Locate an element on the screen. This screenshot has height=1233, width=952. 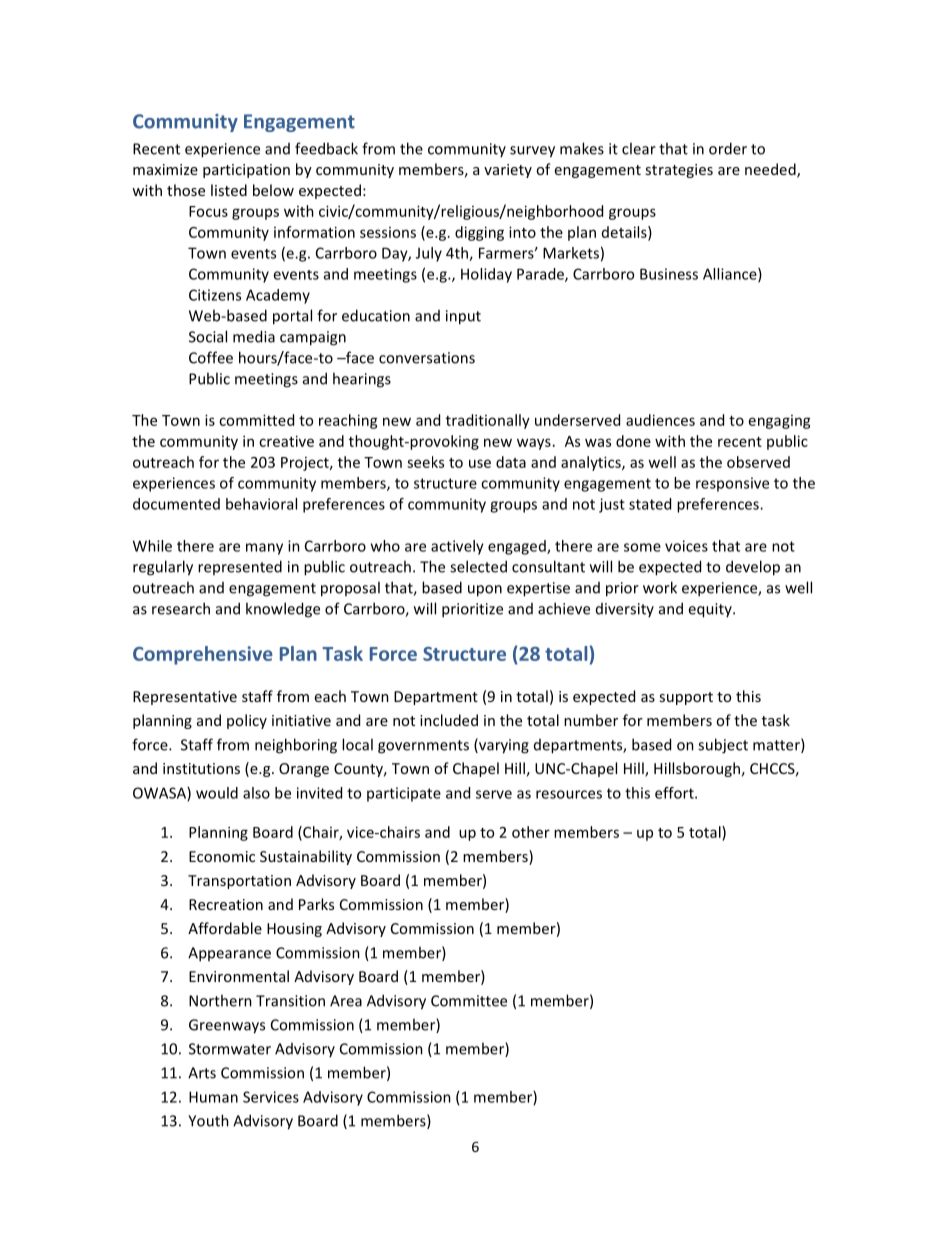
other is located at coordinates (531, 832).
